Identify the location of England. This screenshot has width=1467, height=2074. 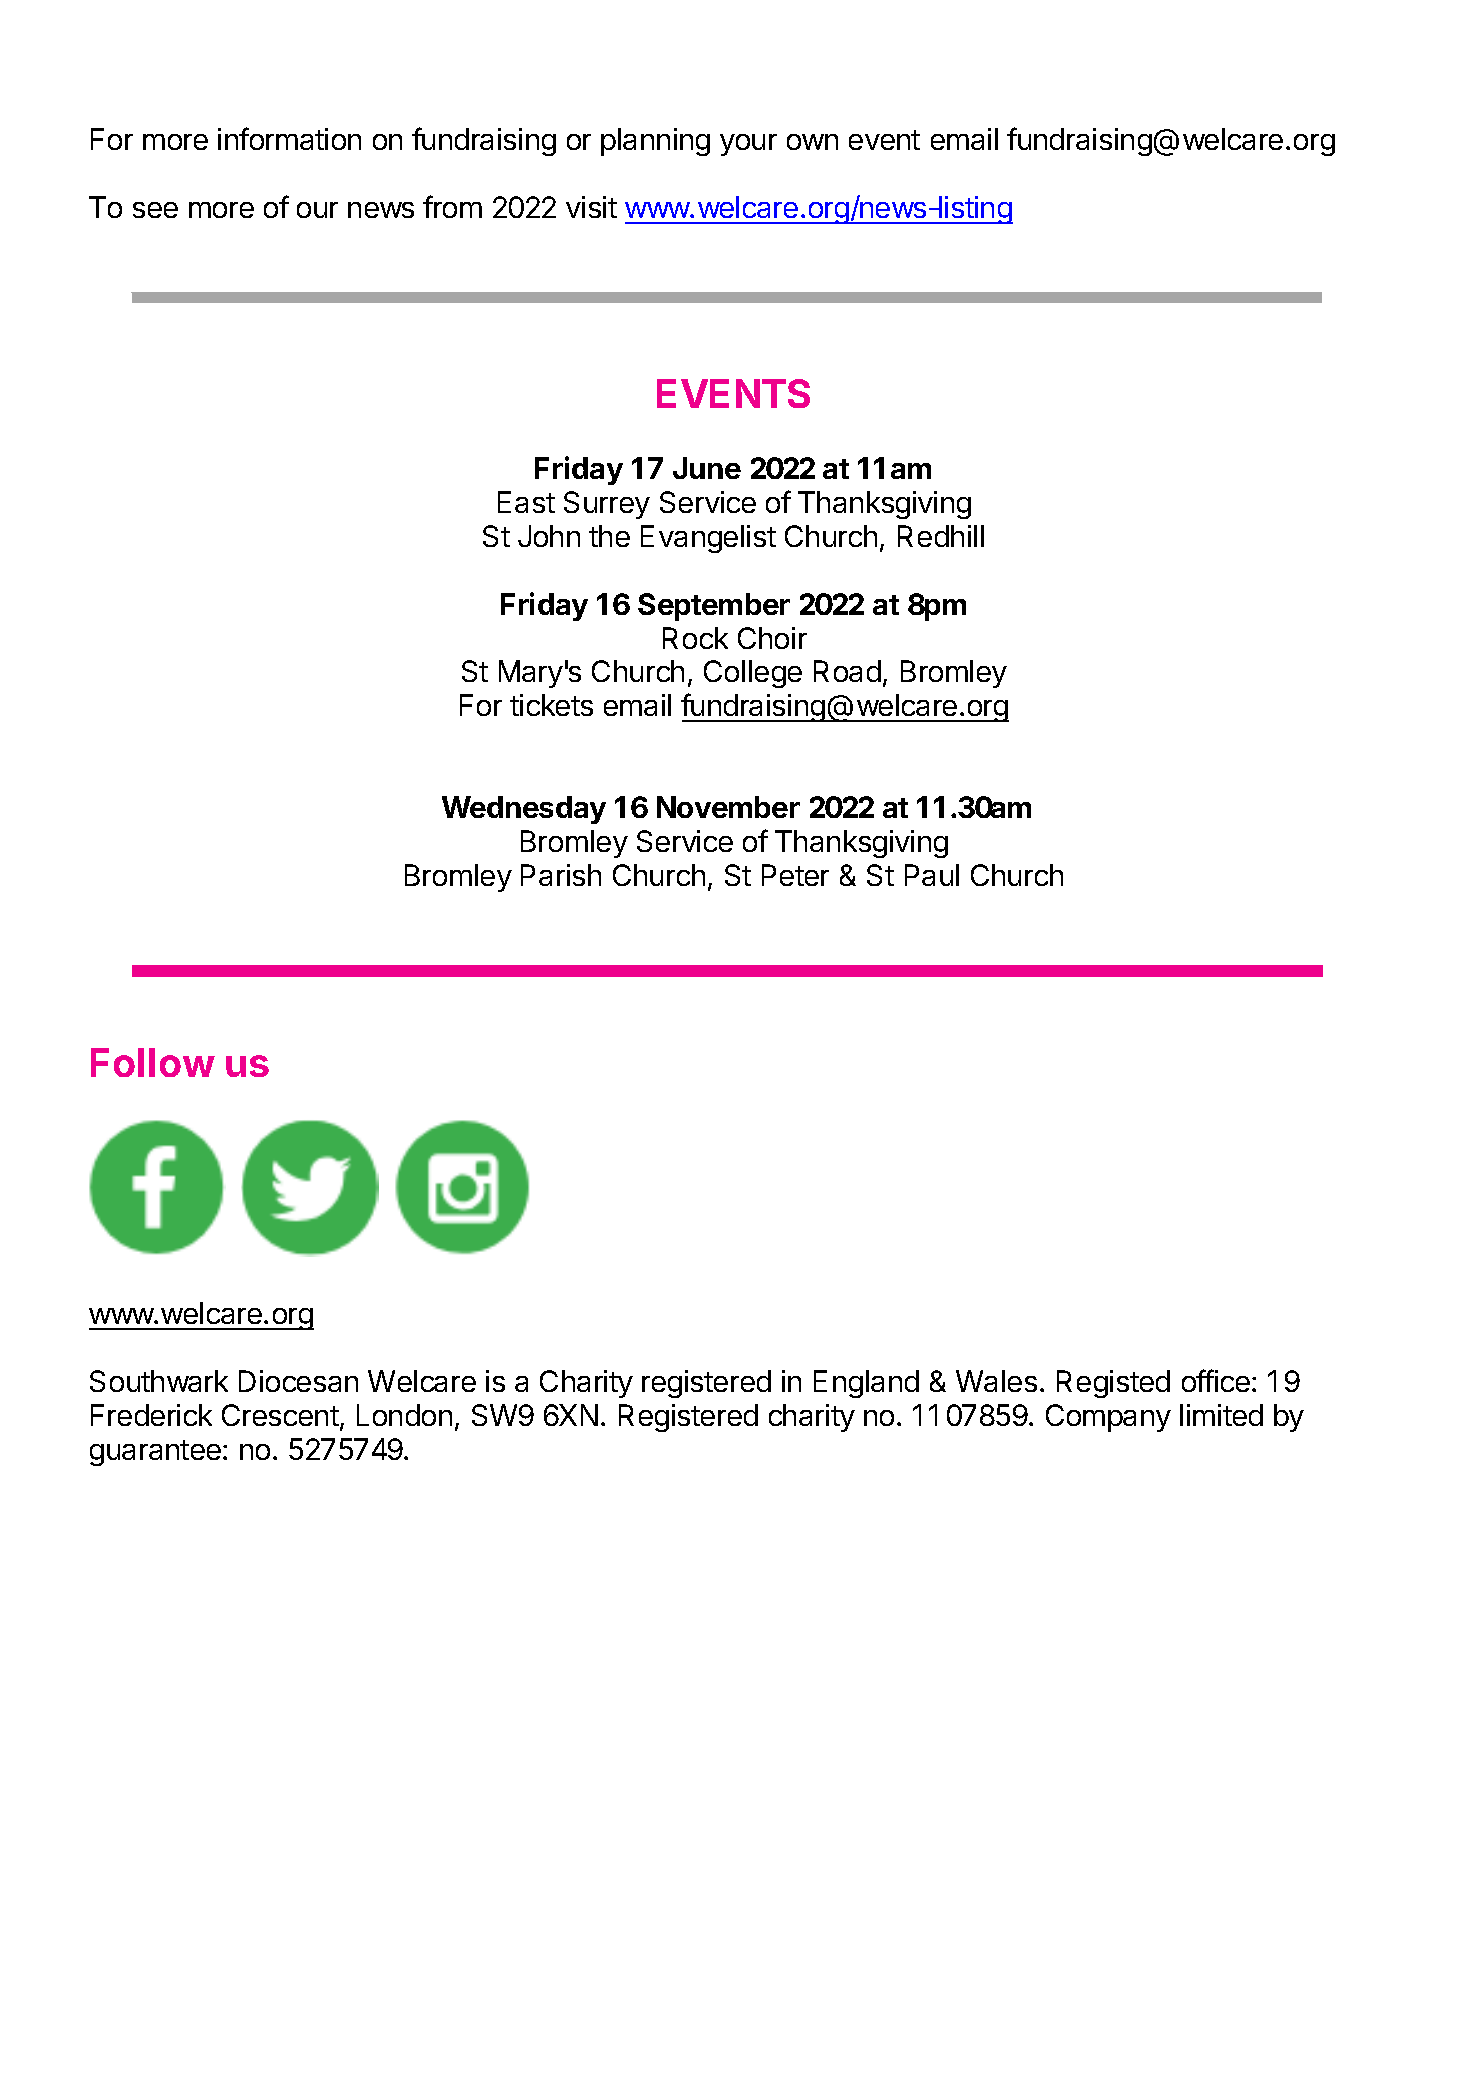
(866, 1384).
